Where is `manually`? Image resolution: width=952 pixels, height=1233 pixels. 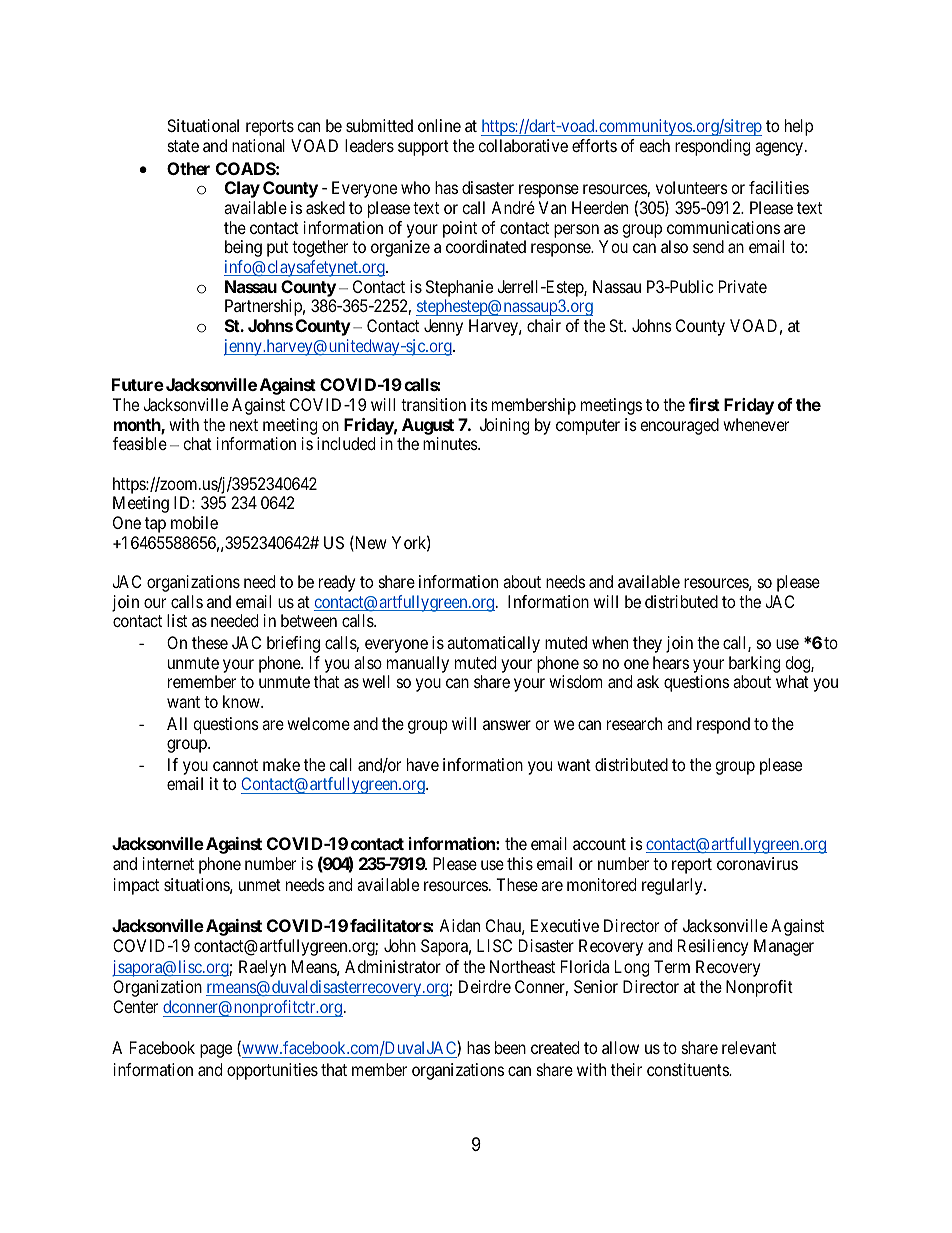
manually is located at coordinates (418, 664).
